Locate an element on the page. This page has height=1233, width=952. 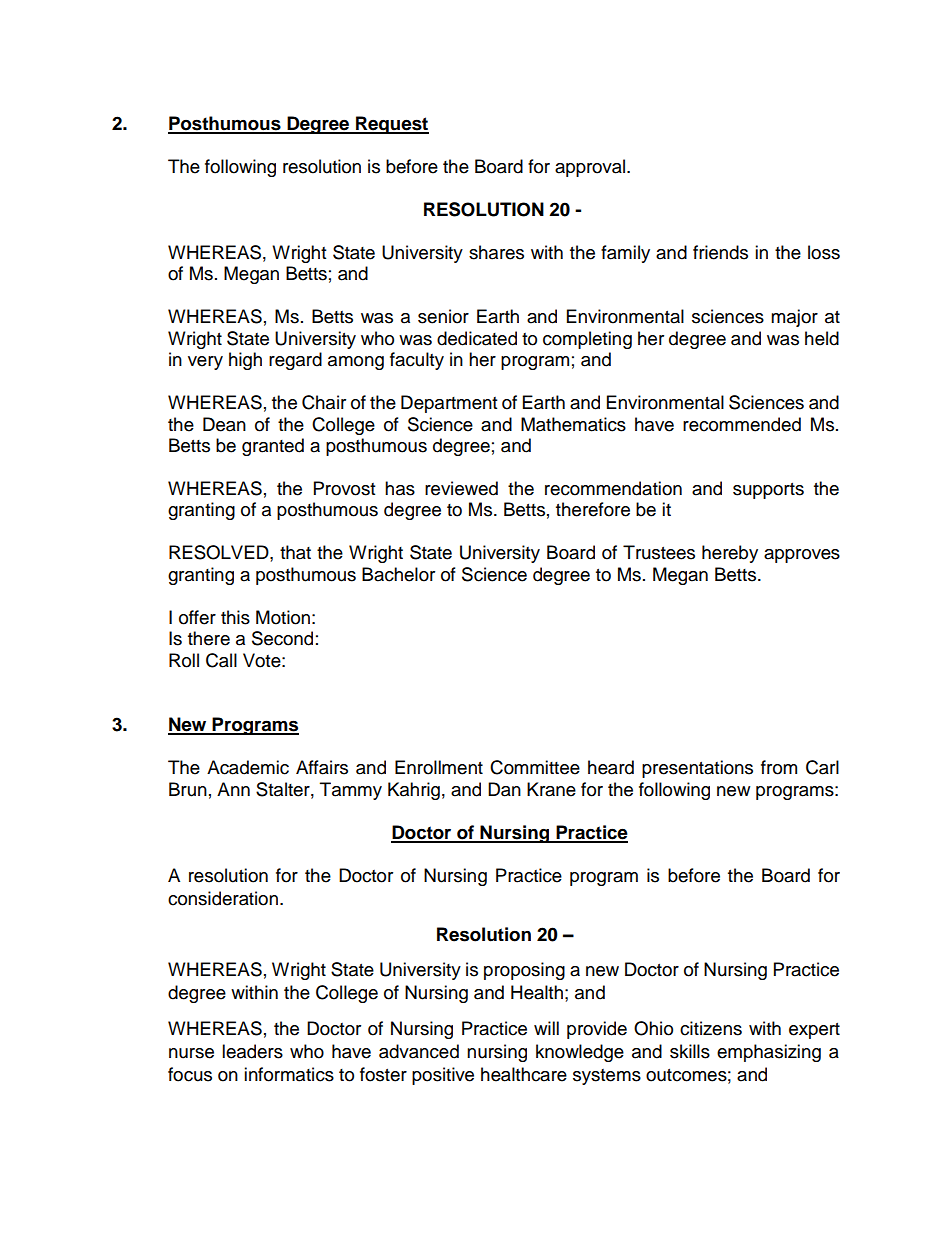
leaders is located at coordinates (252, 1051).
